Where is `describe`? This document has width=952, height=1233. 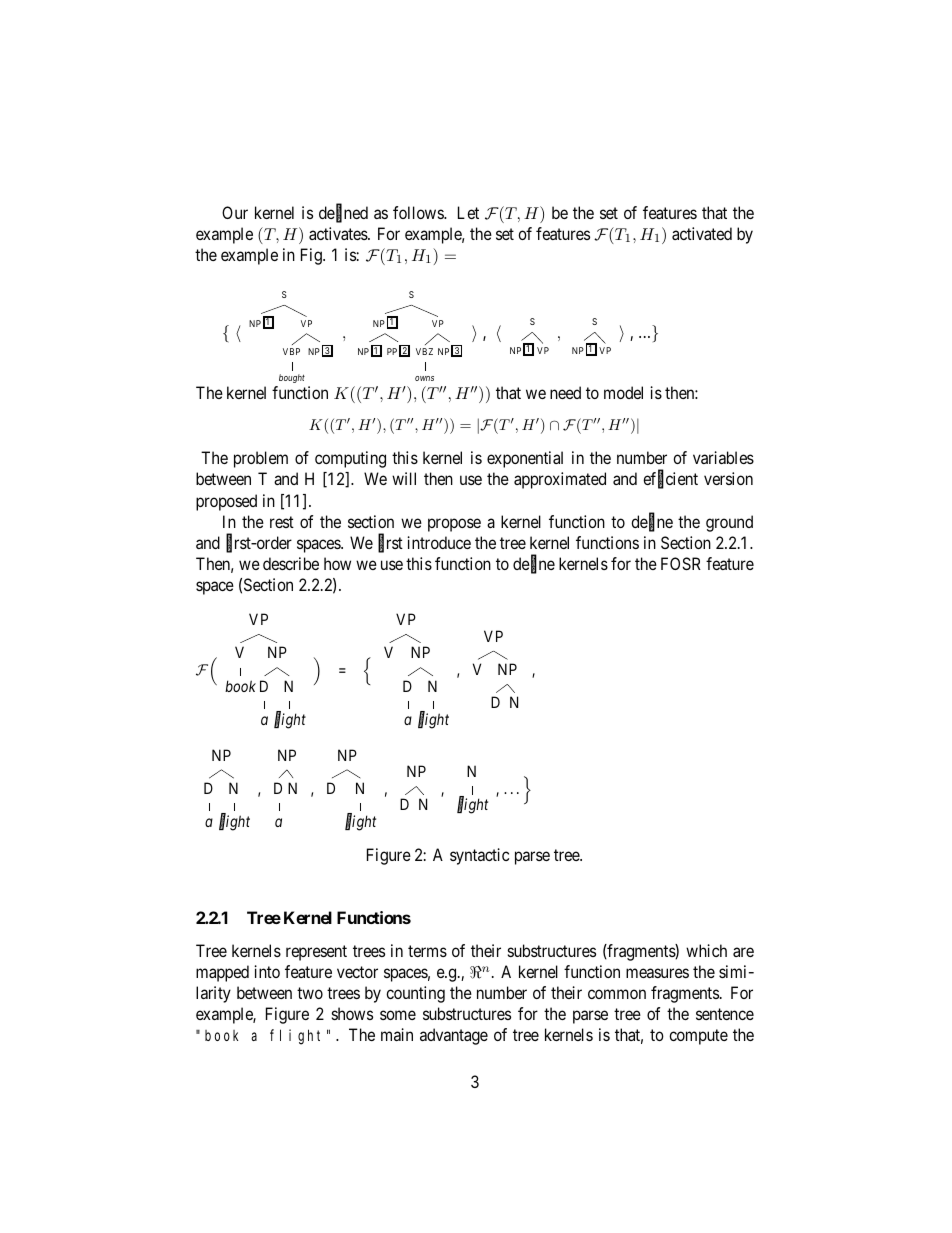
describe is located at coordinates (291, 563).
